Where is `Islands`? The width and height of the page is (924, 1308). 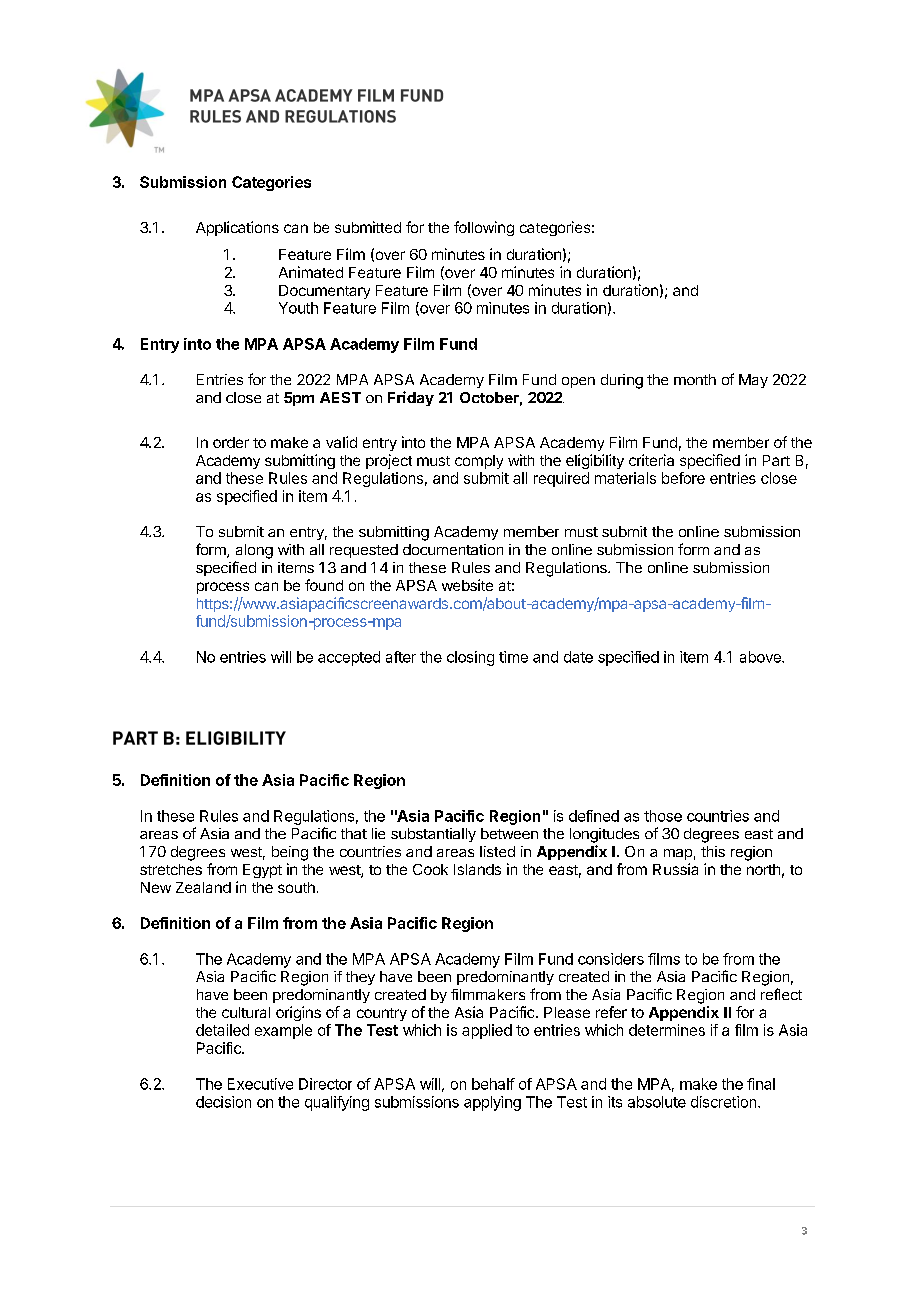
Islands is located at coordinates (477, 869).
